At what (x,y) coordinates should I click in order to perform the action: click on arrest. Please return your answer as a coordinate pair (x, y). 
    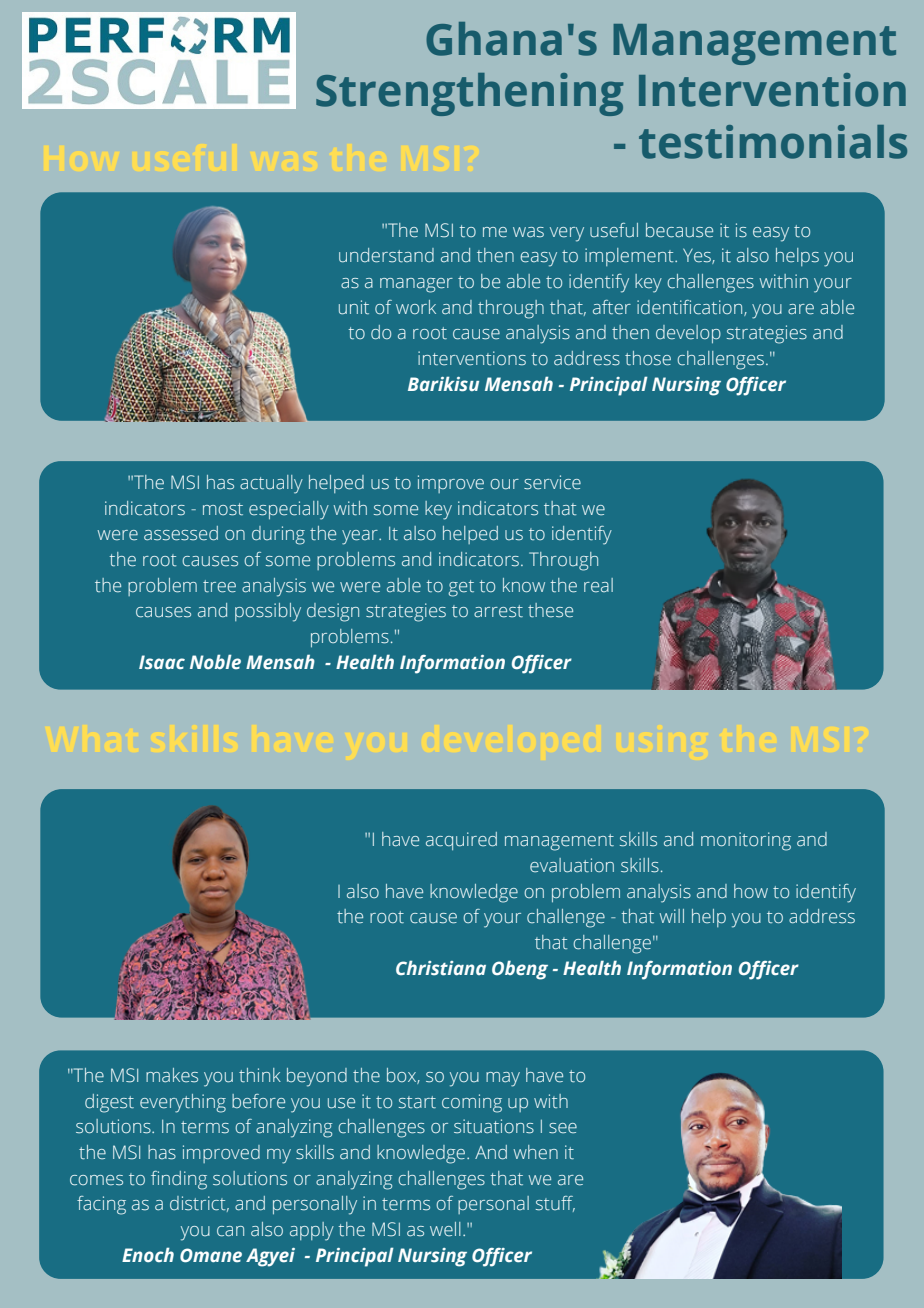
    Looking at the image, I should click on (498, 611).
